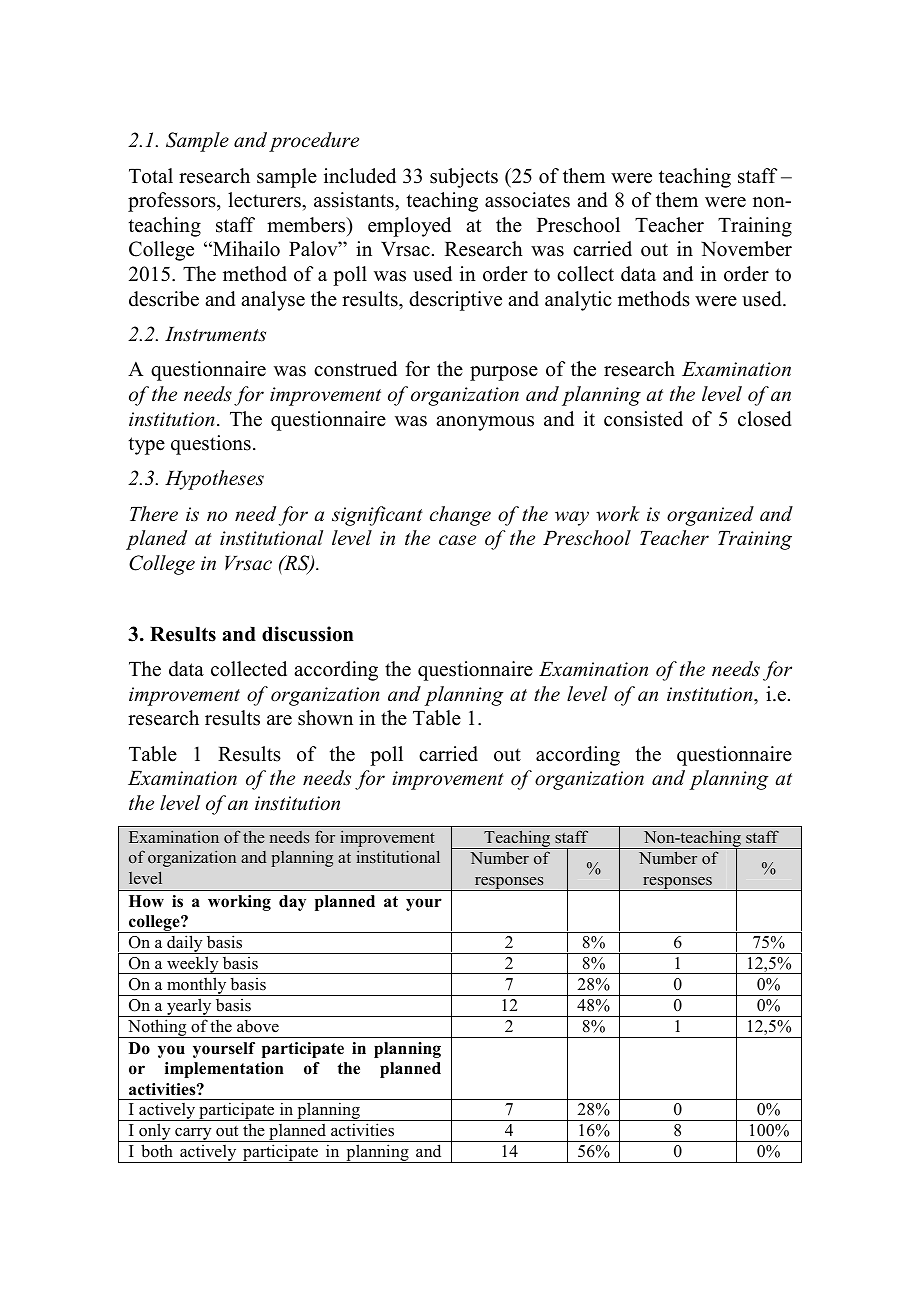 This screenshot has width=924, height=1297. Describe the element at coordinates (308, 634) in the screenshot. I see `discussion` at that location.
